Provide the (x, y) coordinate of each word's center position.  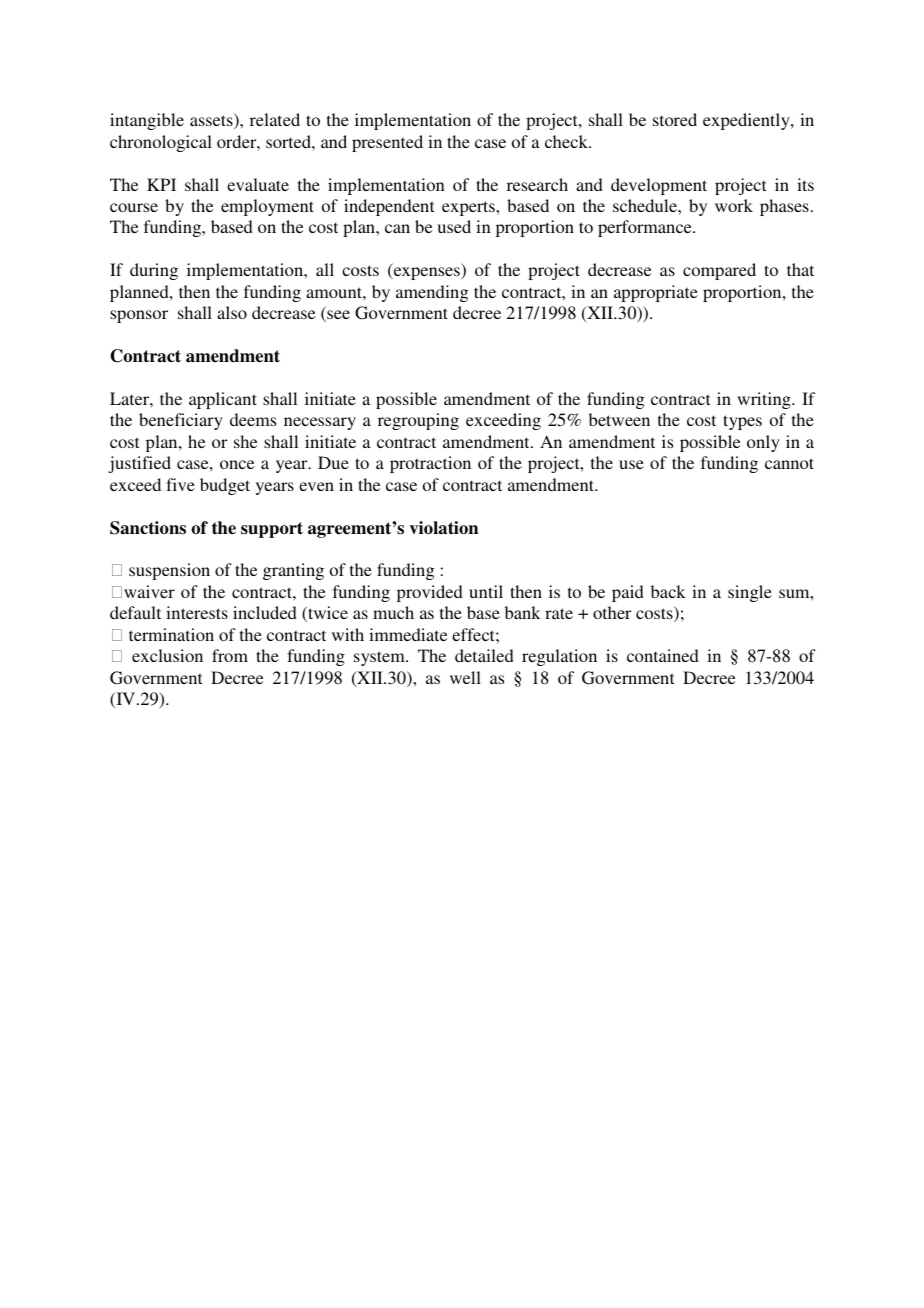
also (232, 312)
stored (675, 119)
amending (432, 293)
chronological (161, 143)
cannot (789, 463)
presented (387, 143)
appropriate (656, 293)
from (230, 655)
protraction (430, 464)
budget (225, 486)
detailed (484, 655)
